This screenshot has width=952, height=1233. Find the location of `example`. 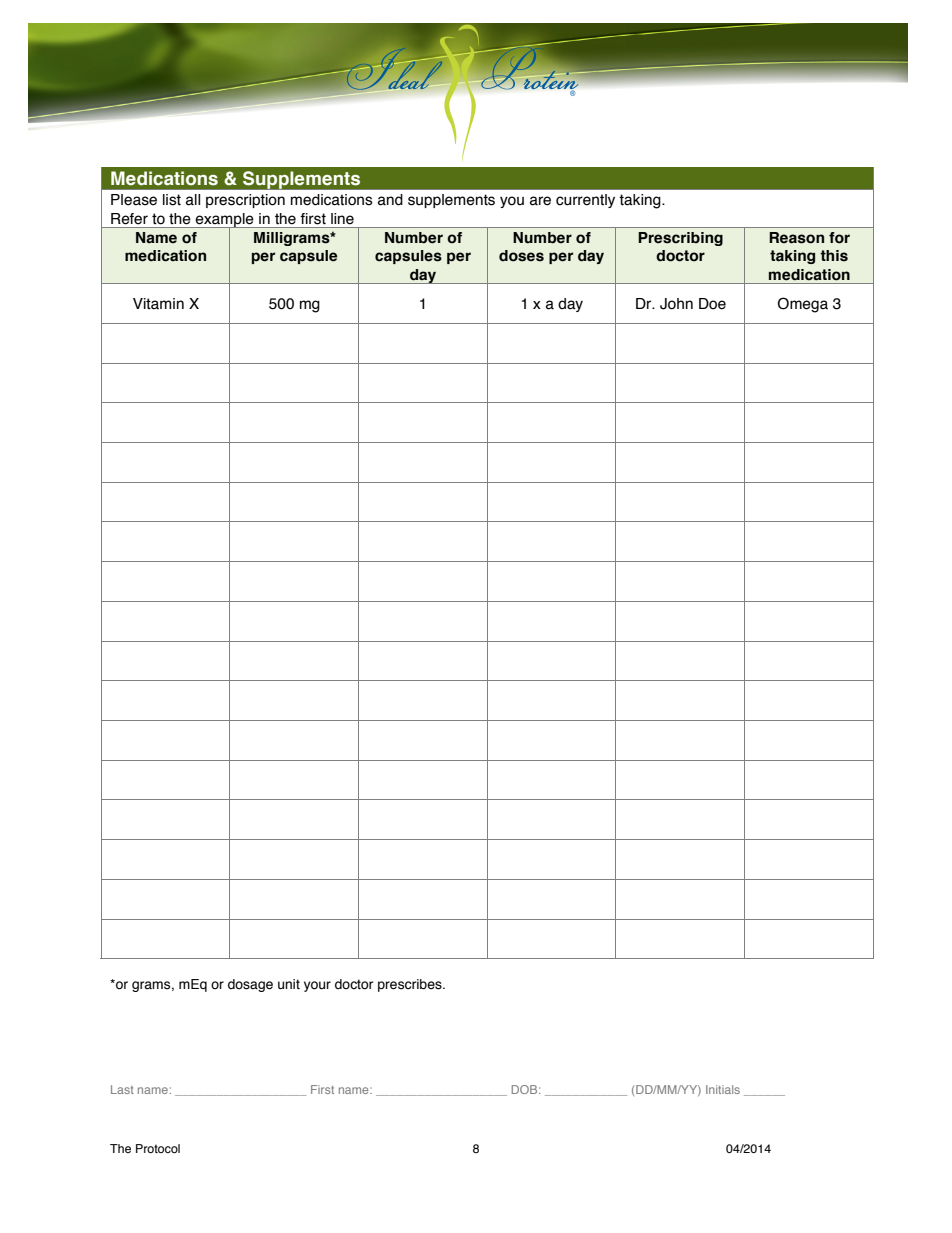

example is located at coordinates (225, 221).
